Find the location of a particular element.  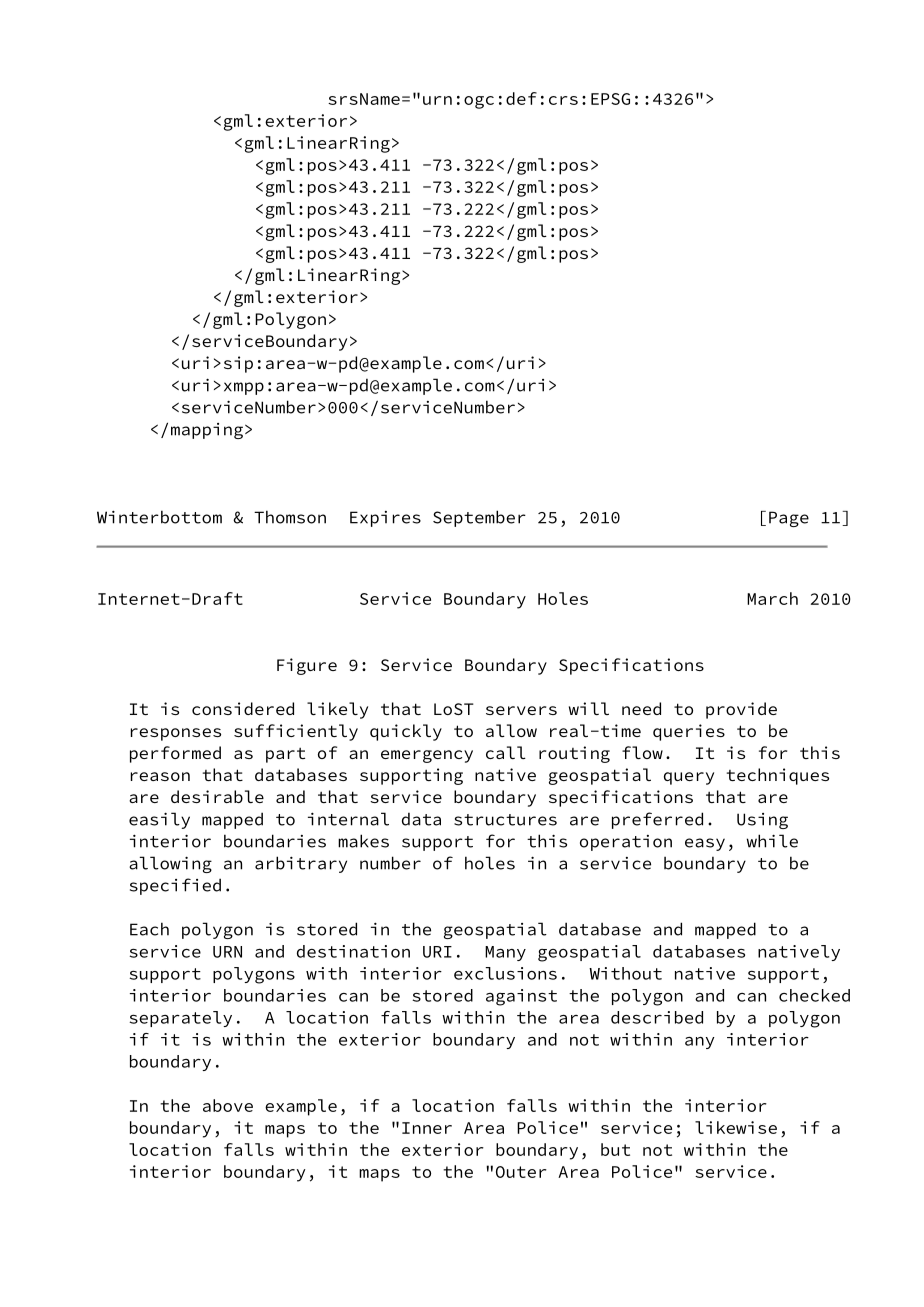

mapping is located at coordinates (207, 431).
